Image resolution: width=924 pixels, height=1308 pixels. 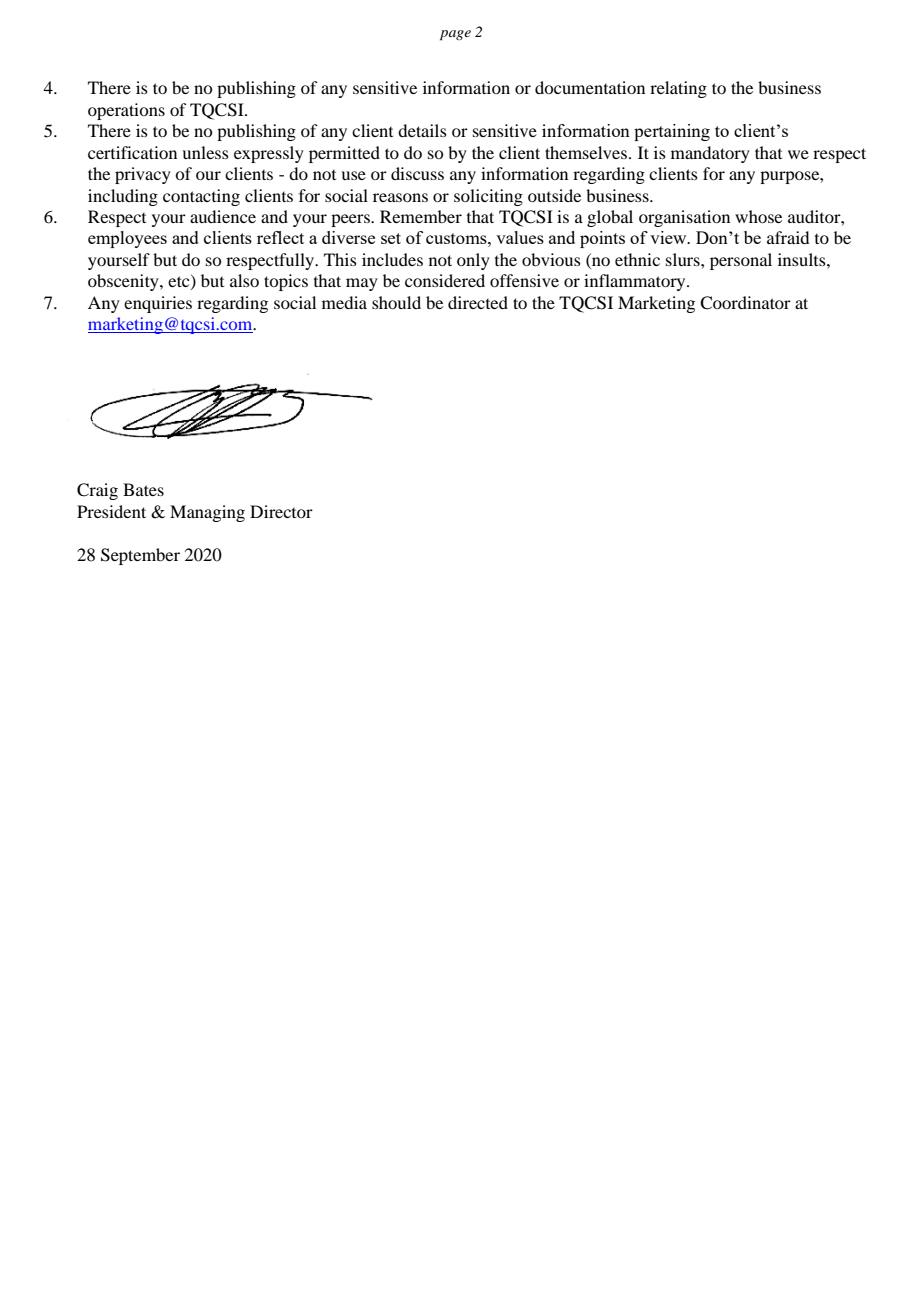 I want to click on operations, so click(x=126, y=111).
